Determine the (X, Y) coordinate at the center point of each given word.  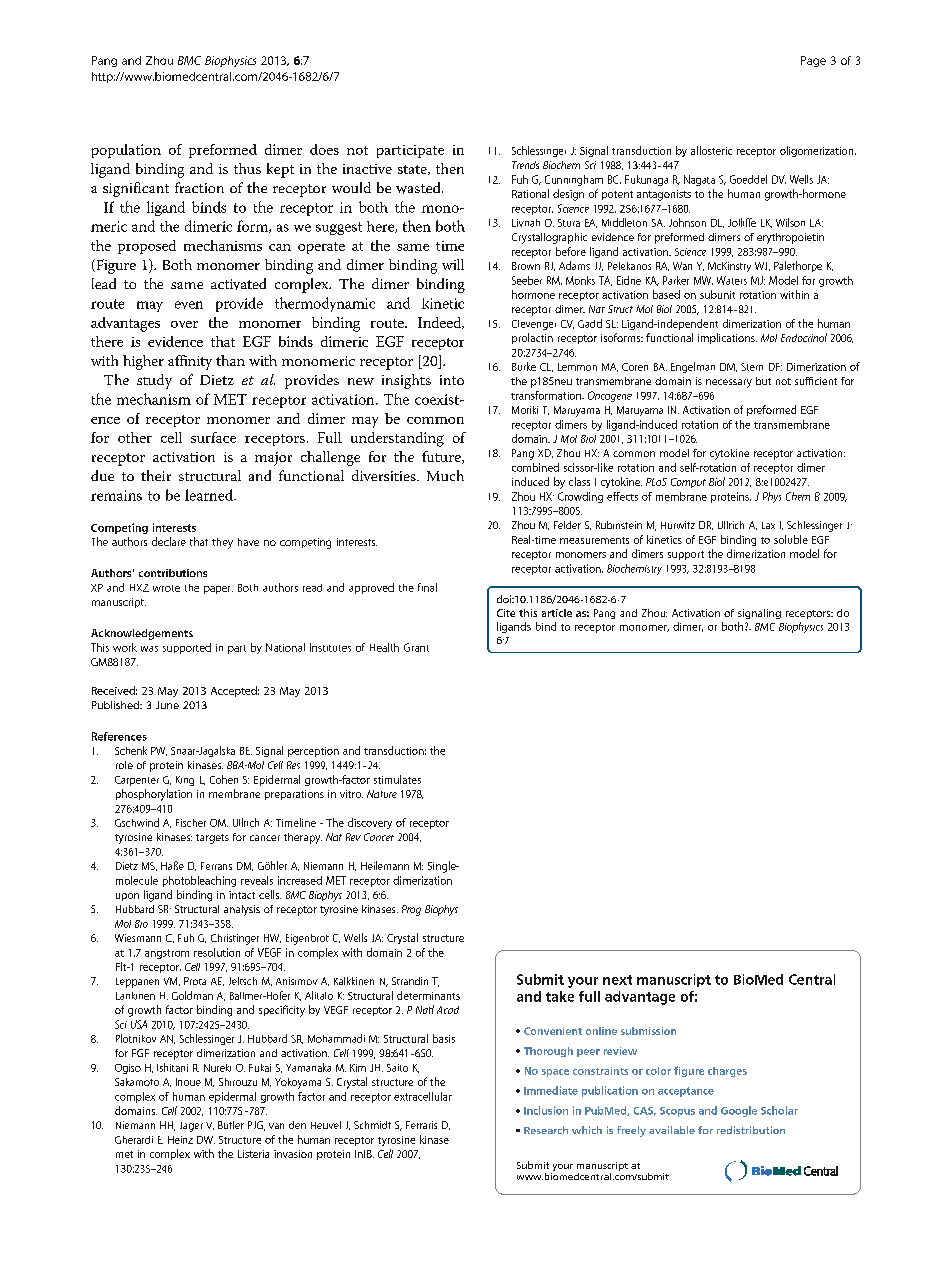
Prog (411, 910)
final (427, 587)
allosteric (711, 150)
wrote (166, 588)
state (413, 170)
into (452, 380)
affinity (190, 362)
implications (727, 338)
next (617, 980)
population (126, 151)
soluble (791, 539)
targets (212, 839)
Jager (191, 1127)
